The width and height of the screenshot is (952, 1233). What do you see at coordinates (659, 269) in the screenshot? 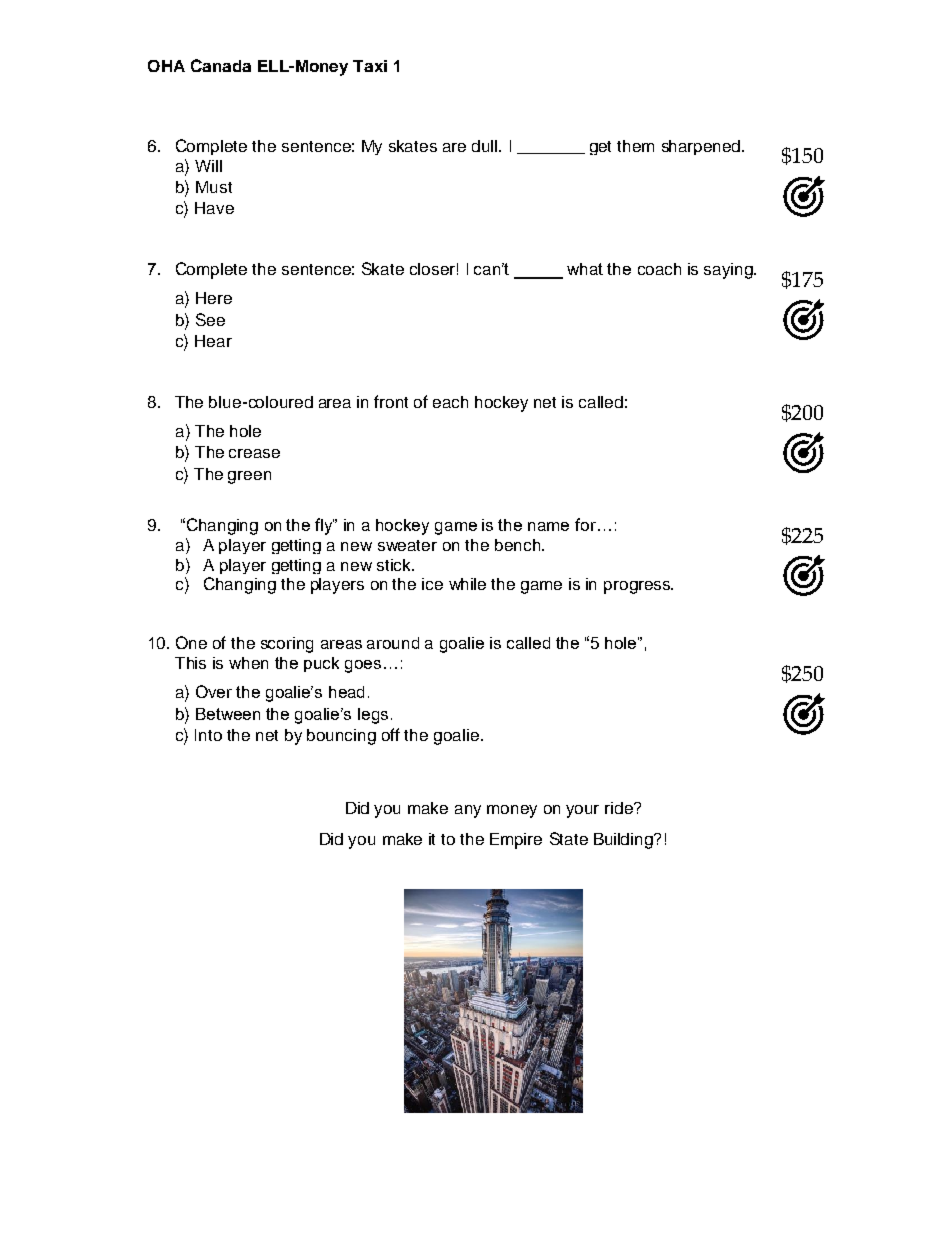
I see `coach` at bounding box center [659, 269].
